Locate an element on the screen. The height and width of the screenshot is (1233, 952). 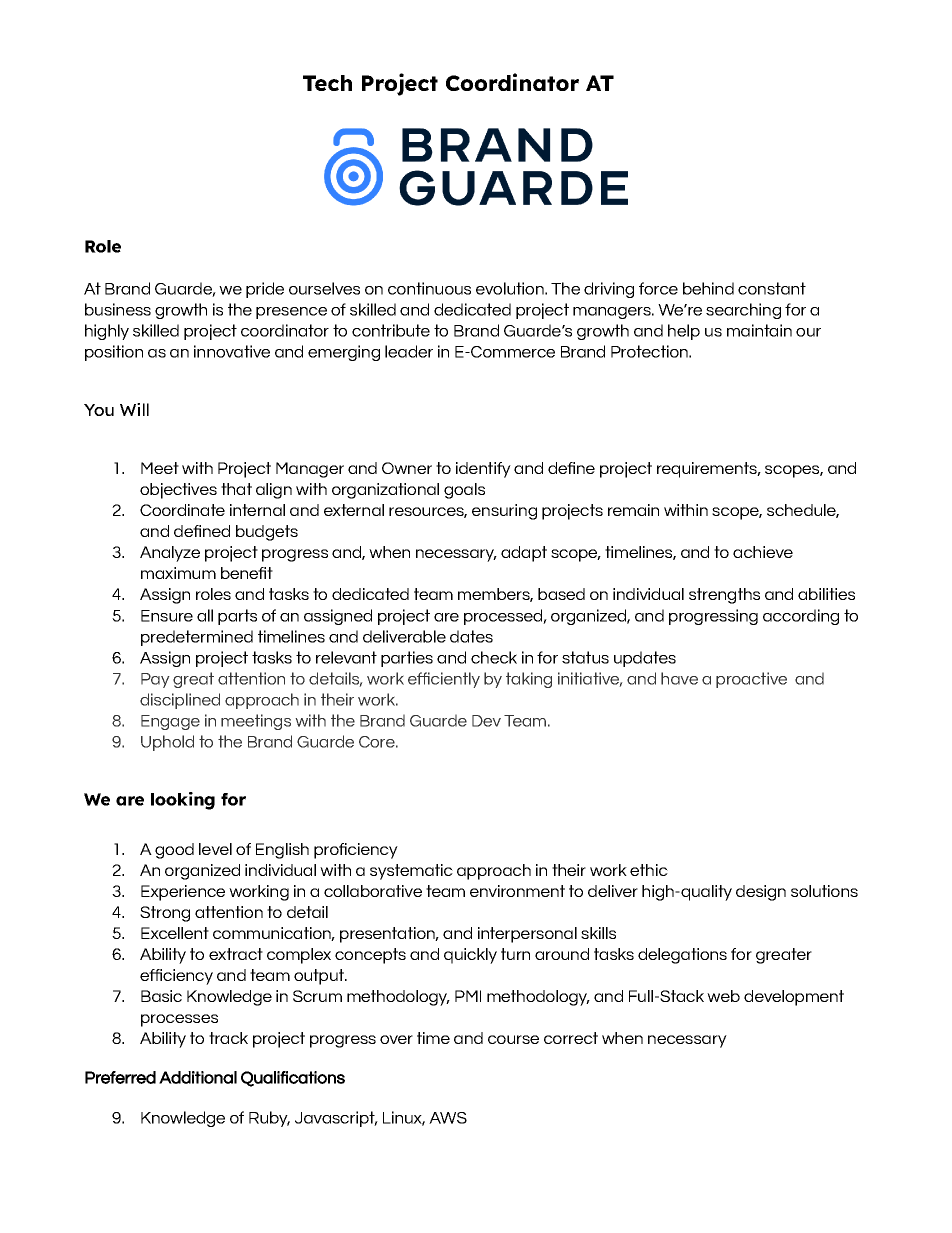
Additional is located at coordinates (198, 1077).
